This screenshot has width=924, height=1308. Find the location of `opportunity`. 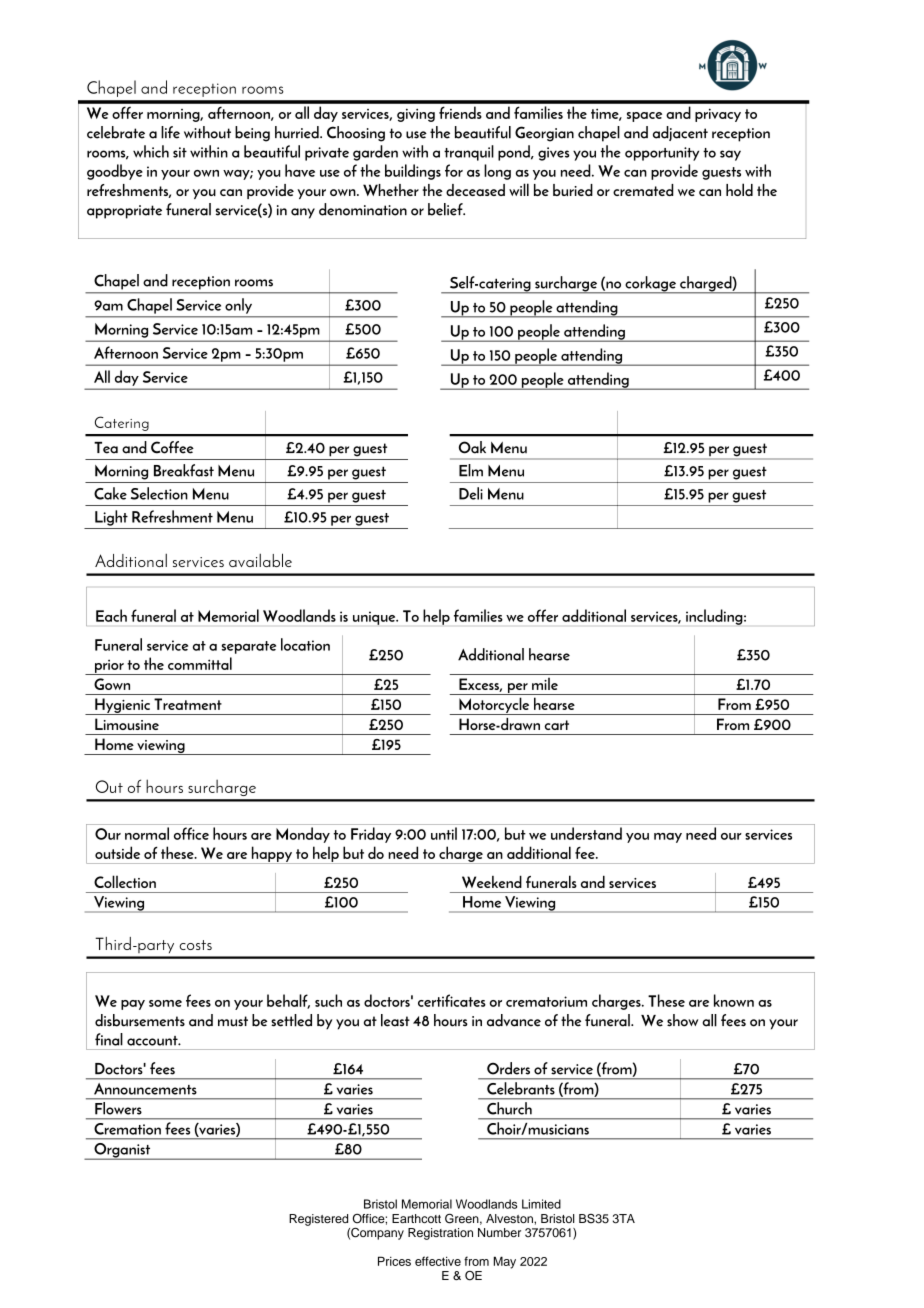

opportunity is located at coordinates (662, 154).
